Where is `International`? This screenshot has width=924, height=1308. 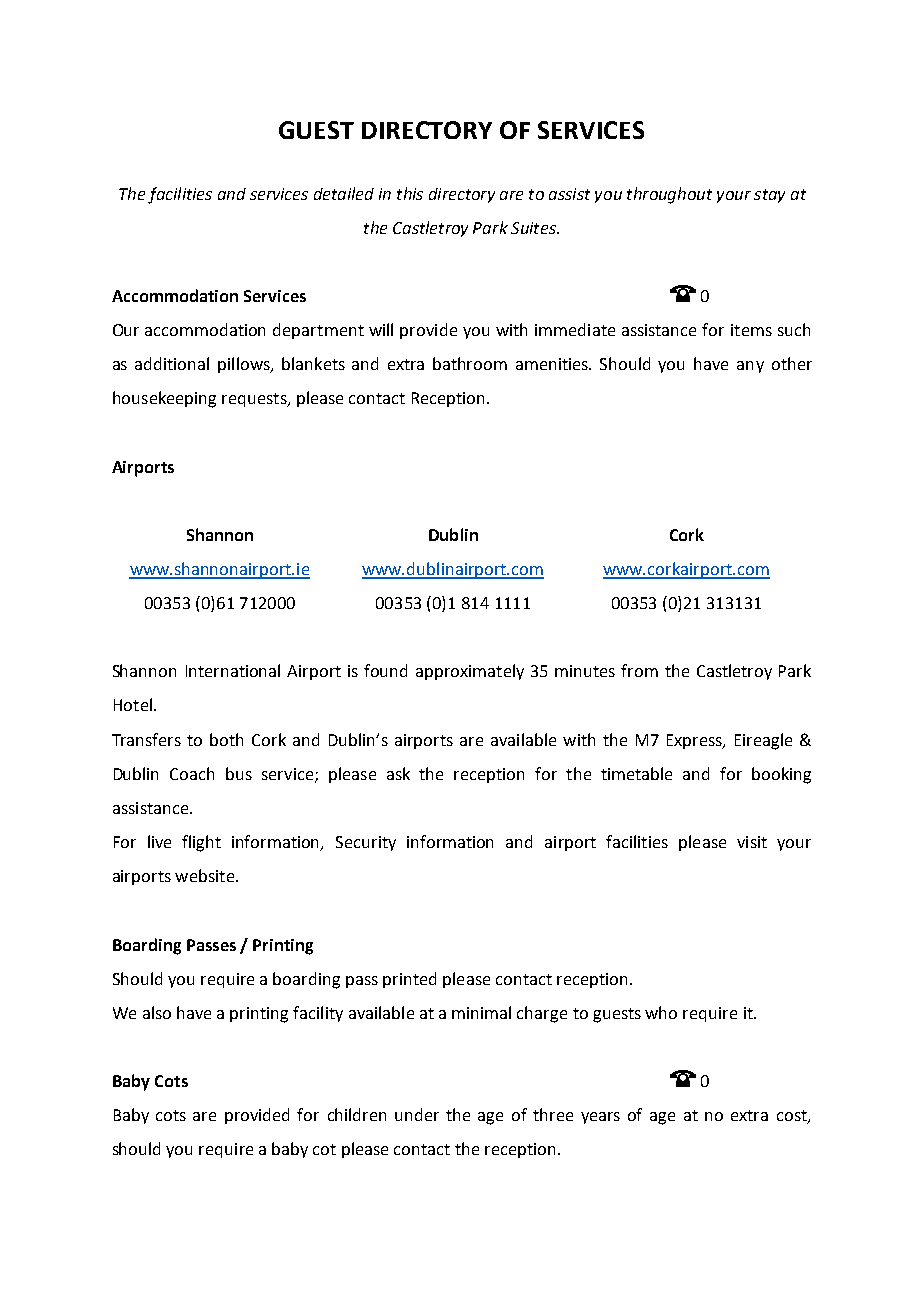 International is located at coordinates (233, 670).
